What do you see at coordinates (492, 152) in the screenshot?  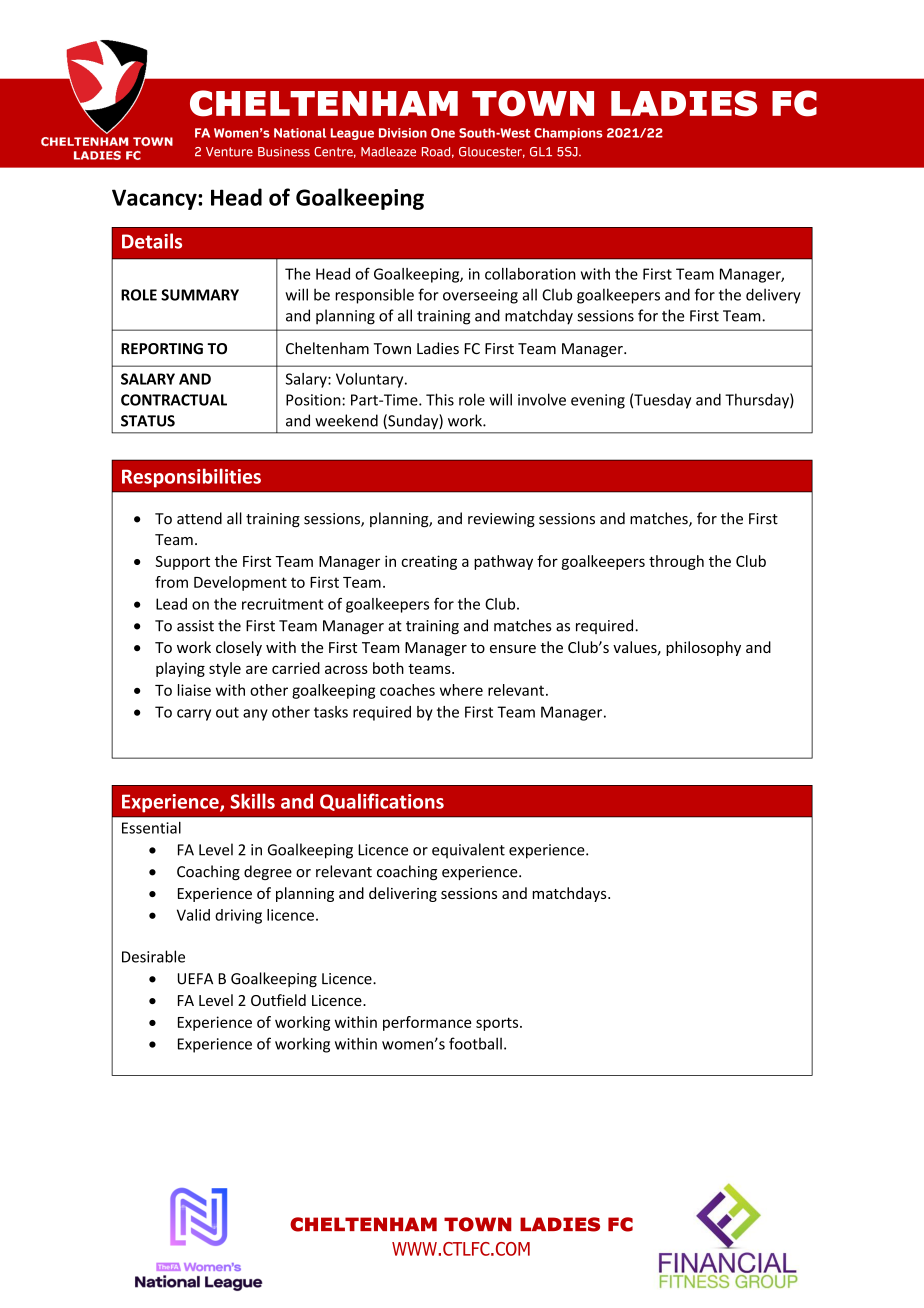 I see `Gloucester` at bounding box center [492, 152].
